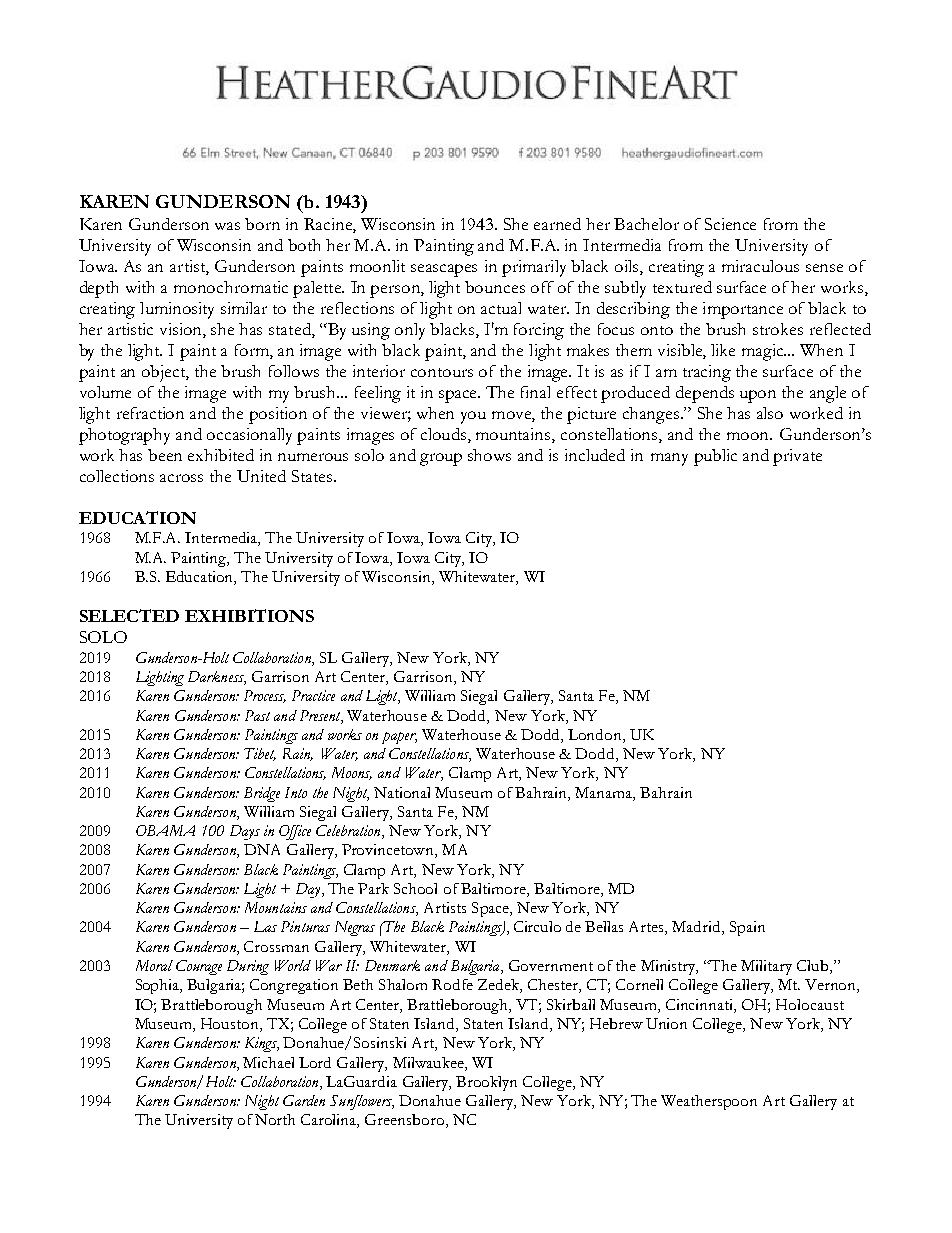  I want to click on OBAMA, so click(165, 830).
